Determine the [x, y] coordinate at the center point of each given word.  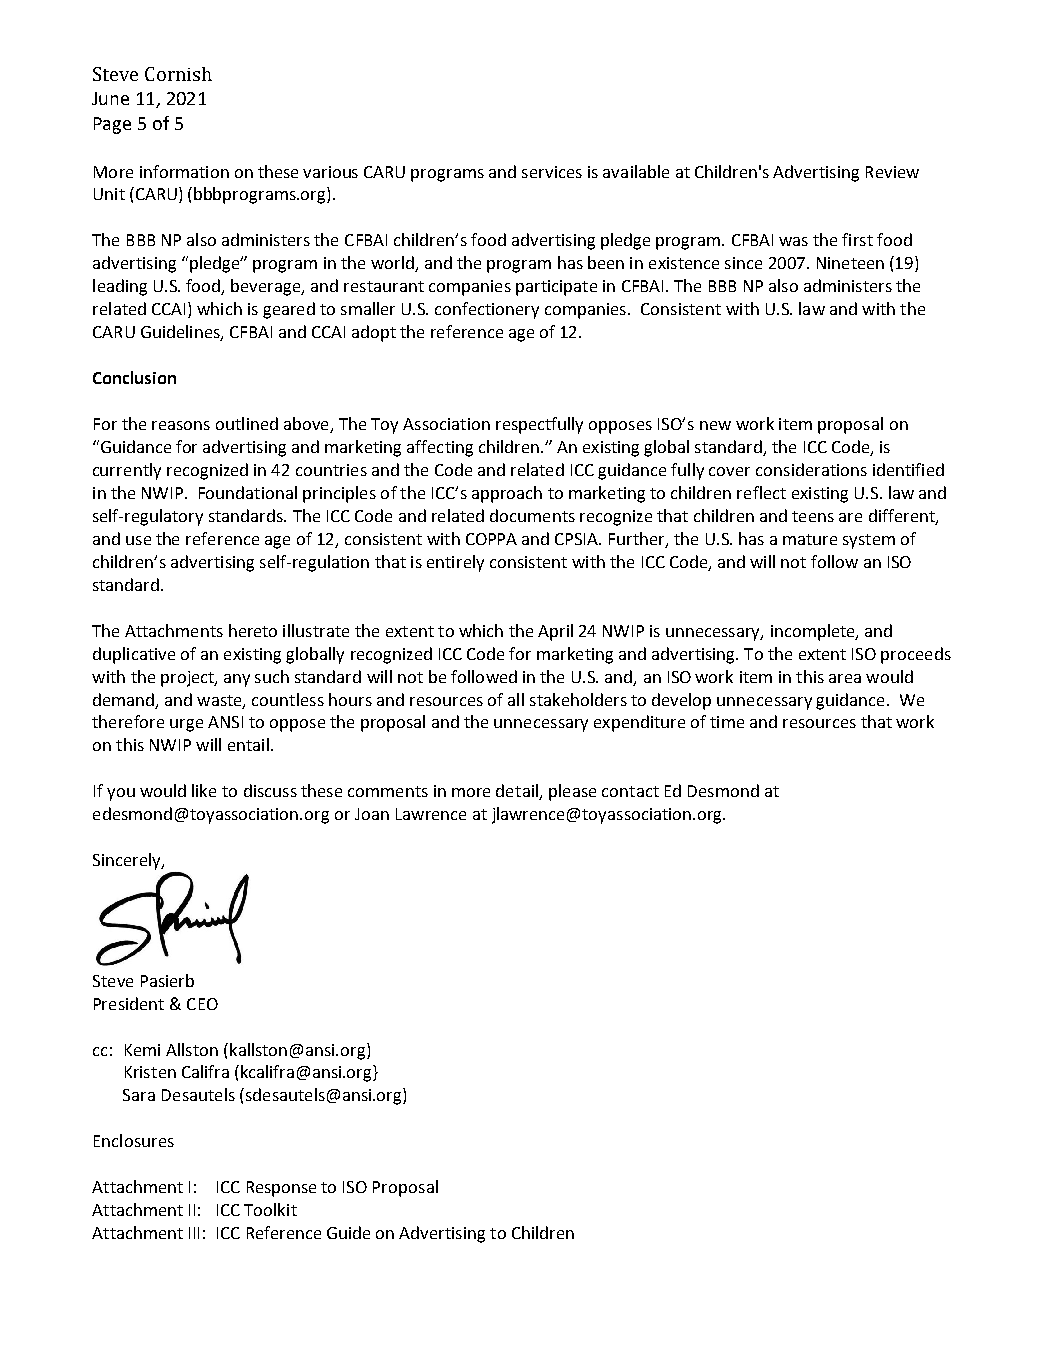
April [555, 632]
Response [281, 1189]
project [189, 679]
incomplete [814, 632]
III [194, 1233]
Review [892, 172]
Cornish [178, 74]
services [552, 172]
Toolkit [270, 1209]
